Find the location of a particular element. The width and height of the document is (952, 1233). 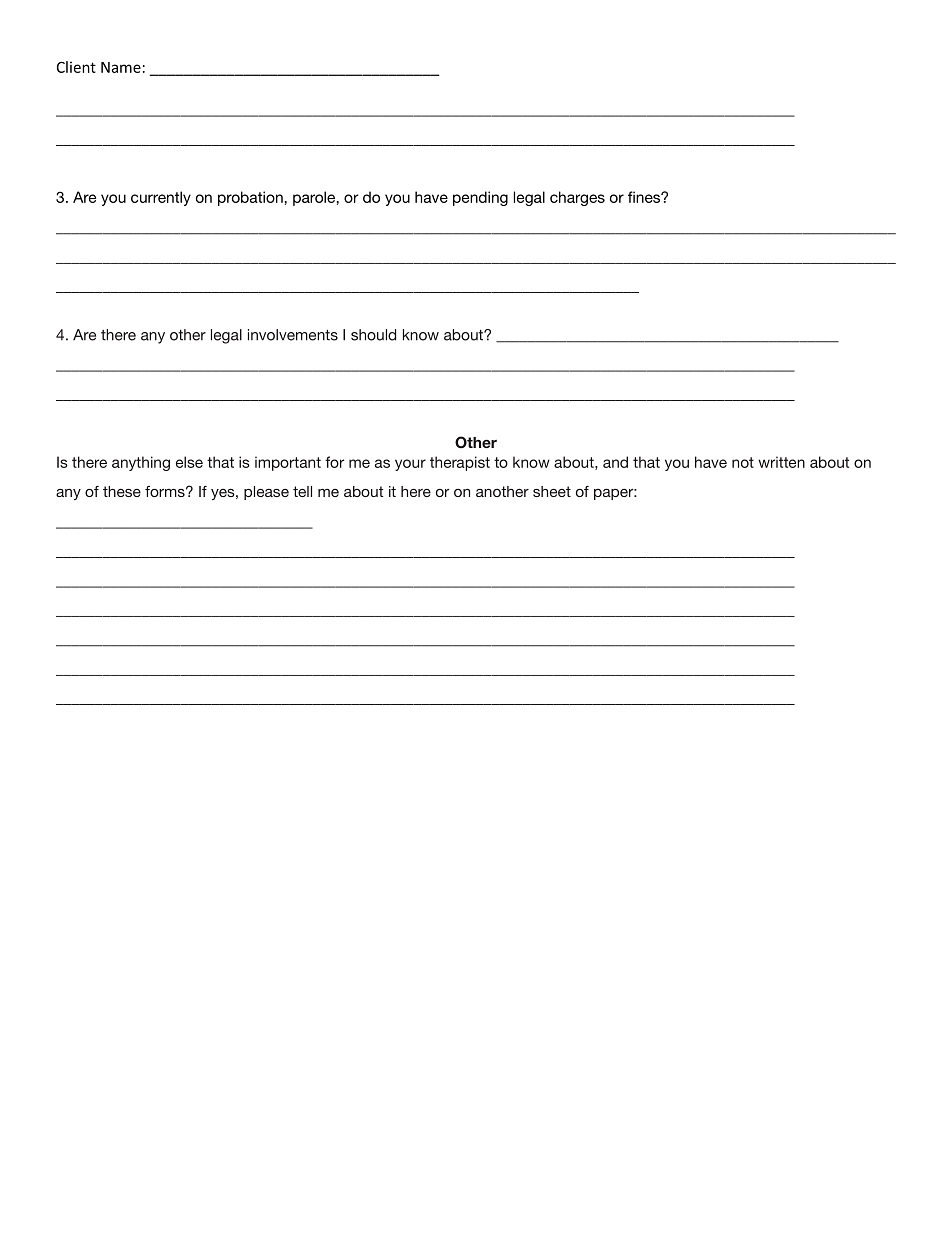

probation is located at coordinates (251, 198).
